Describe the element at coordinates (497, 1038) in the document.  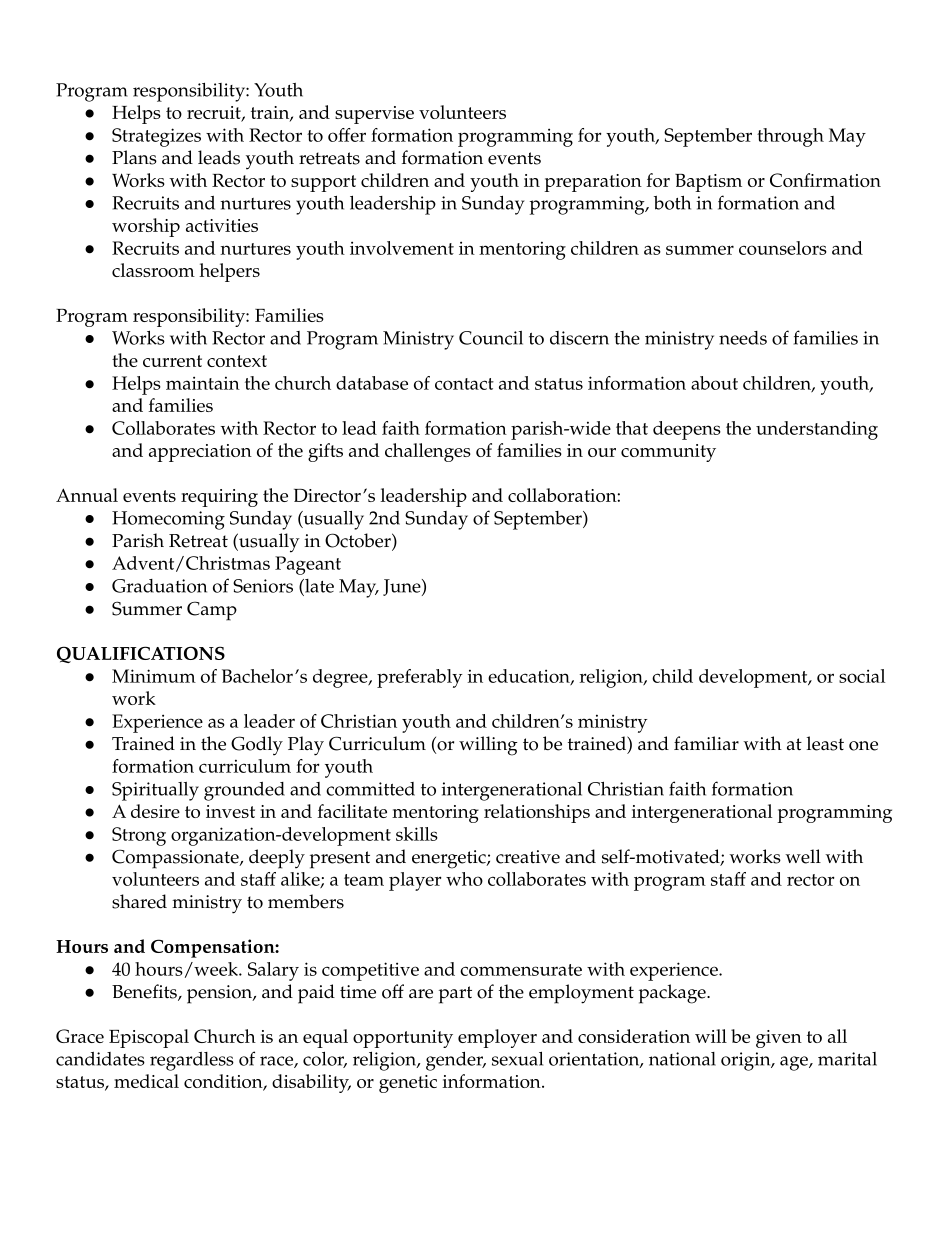
I see `employer` at that location.
